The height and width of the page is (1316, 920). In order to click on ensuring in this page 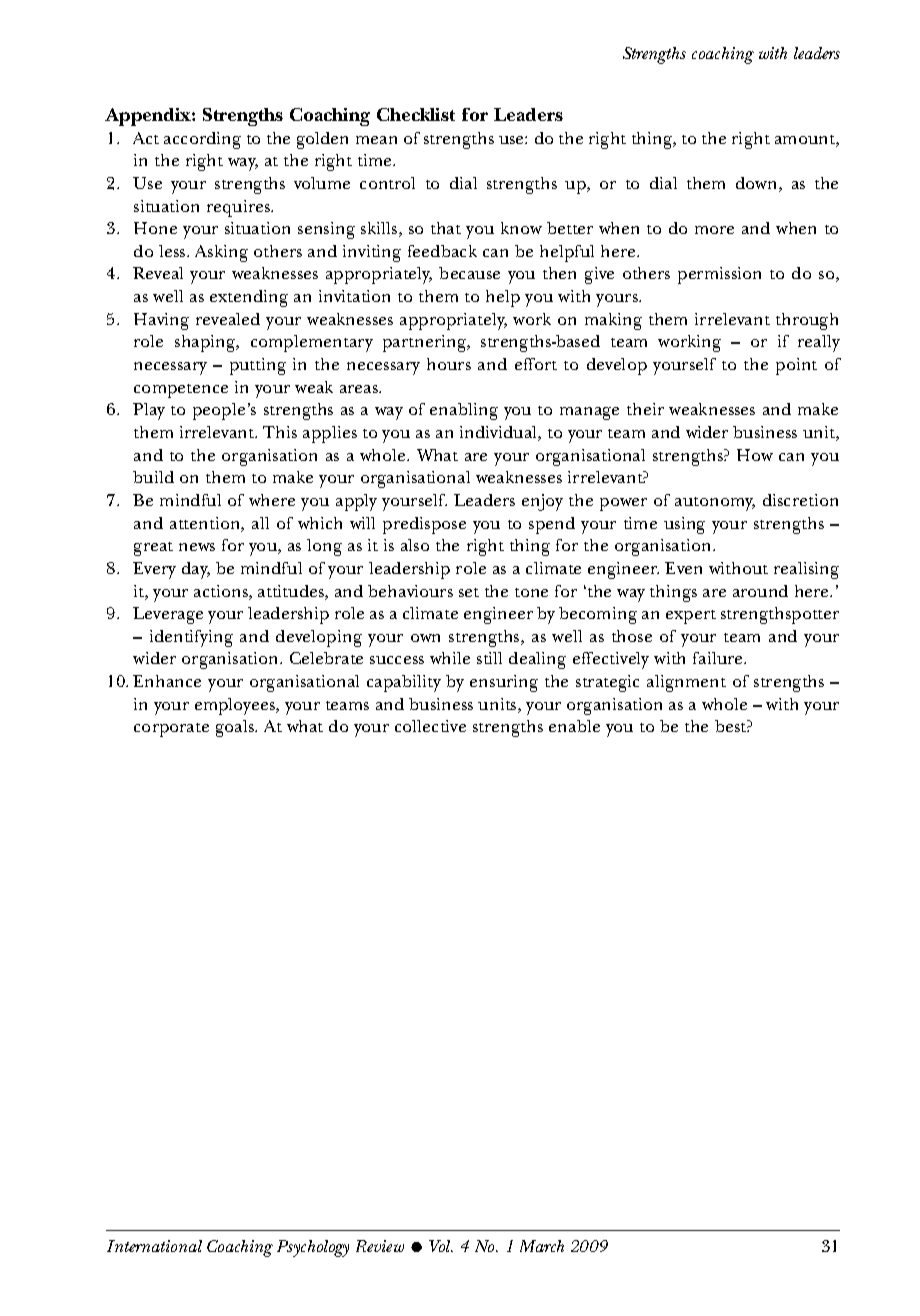, I will do `click(504, 683)`.
